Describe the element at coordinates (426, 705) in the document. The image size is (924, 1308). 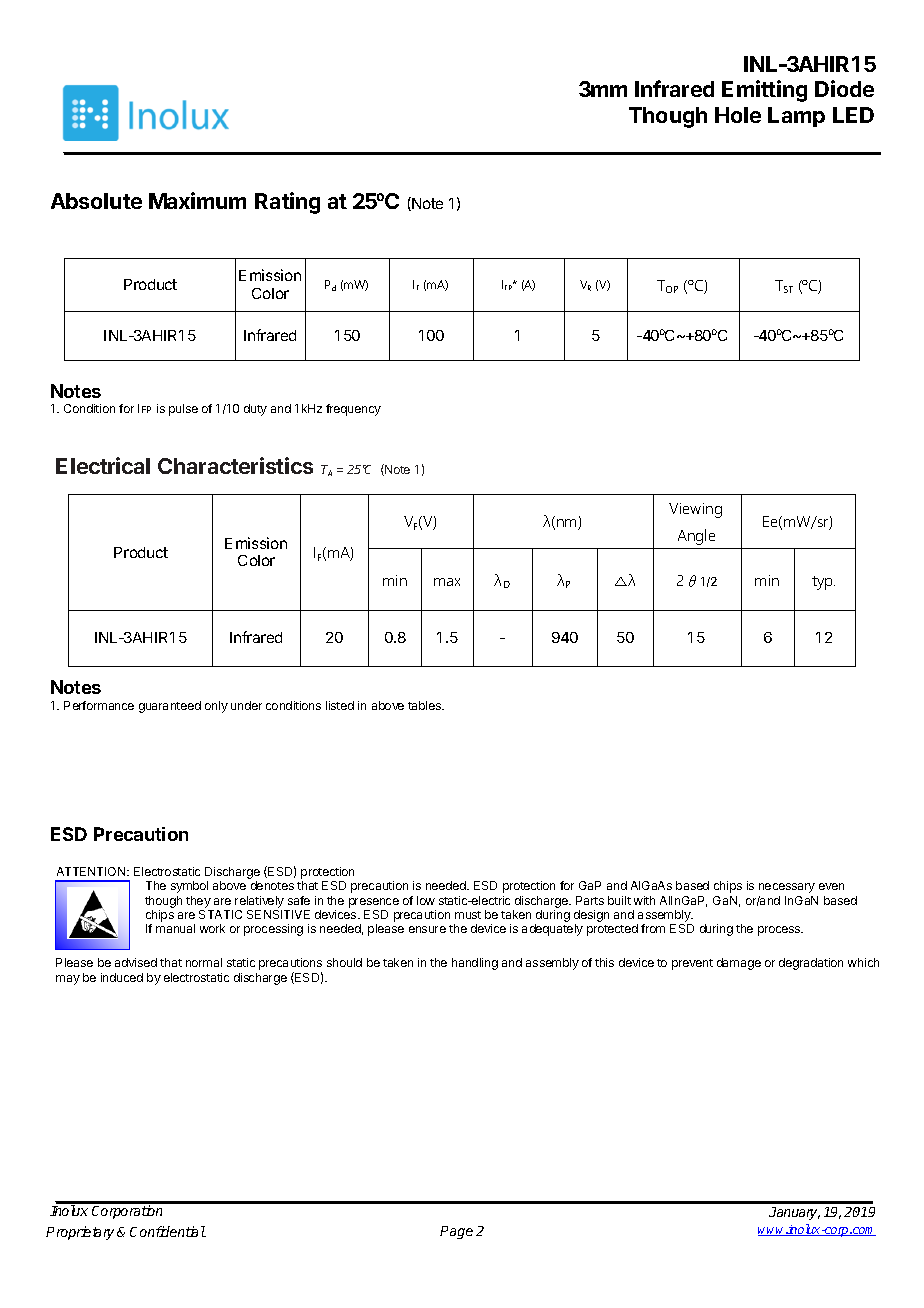
I see `tables` at that location.
